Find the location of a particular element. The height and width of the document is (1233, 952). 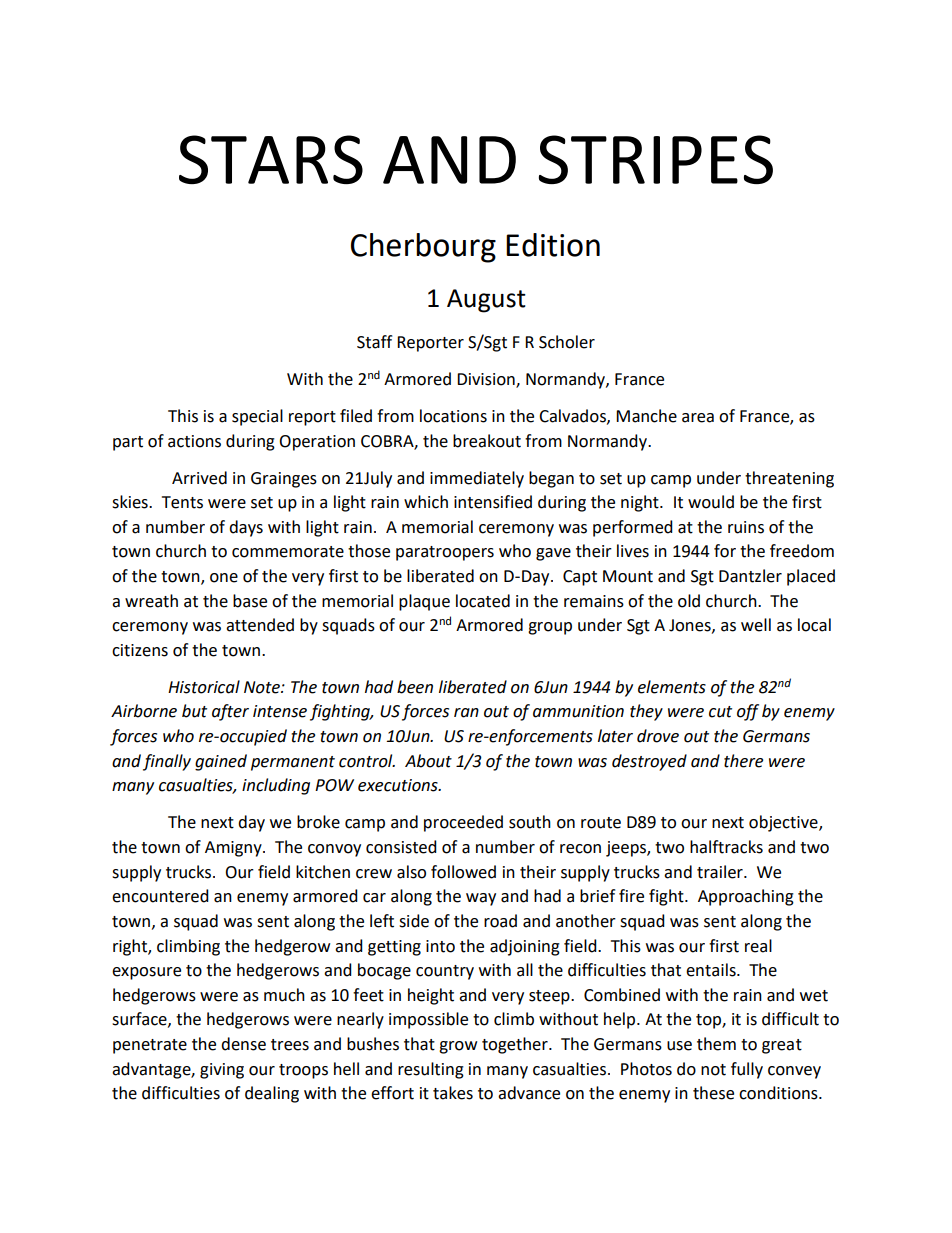

way is located at coordinates (481, 899).
